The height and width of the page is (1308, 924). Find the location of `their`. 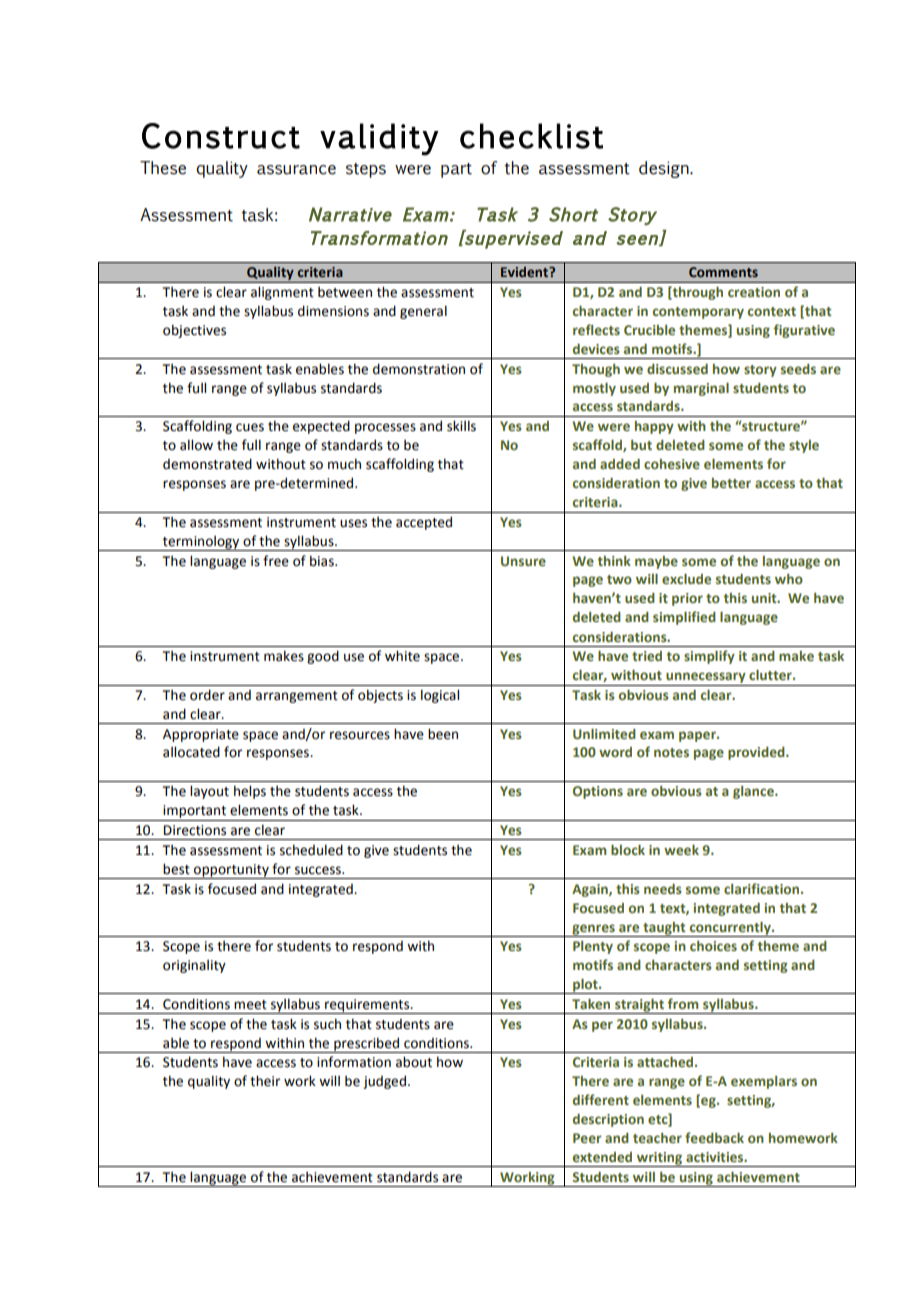

their is located at coordinates (265, 1081).
